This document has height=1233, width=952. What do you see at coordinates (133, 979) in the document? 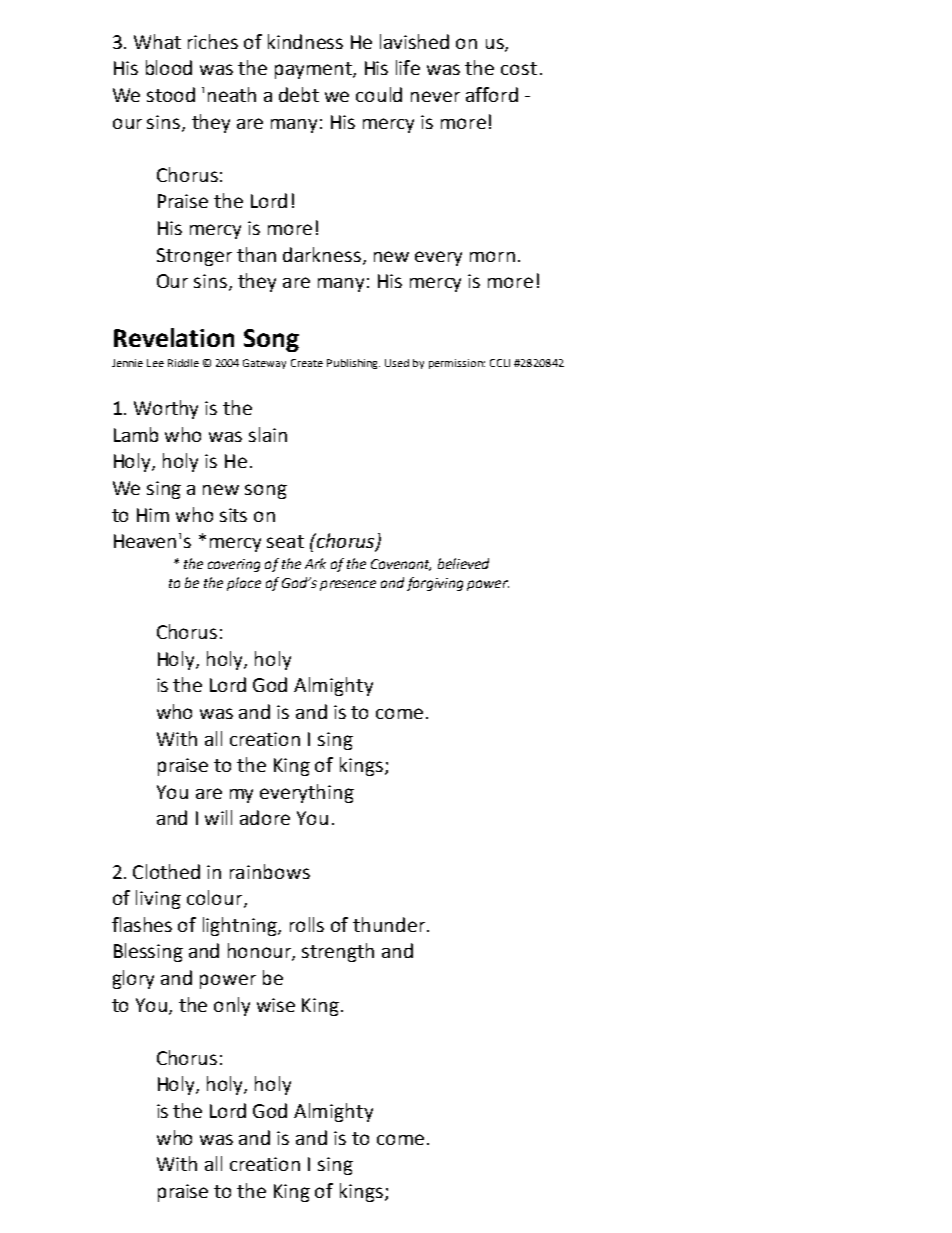
I see `glory` at bounding box center [133, 979].
